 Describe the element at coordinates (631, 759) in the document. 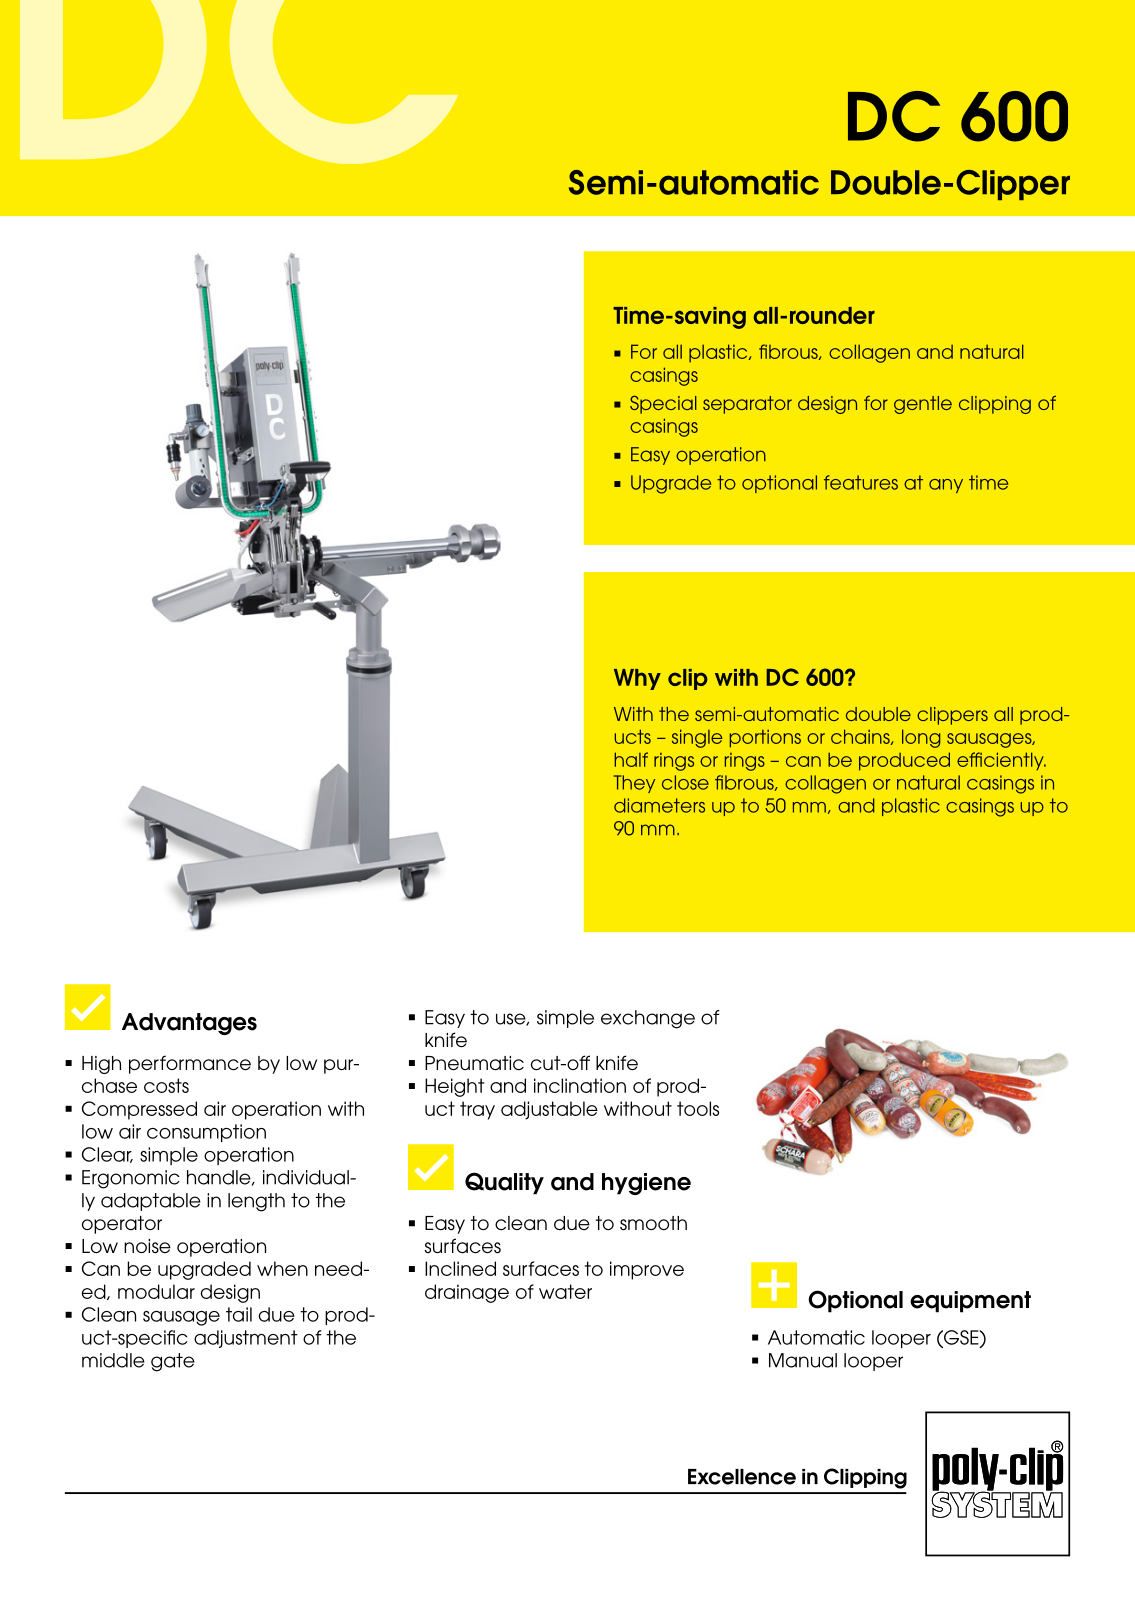

I see `half` at that location.
